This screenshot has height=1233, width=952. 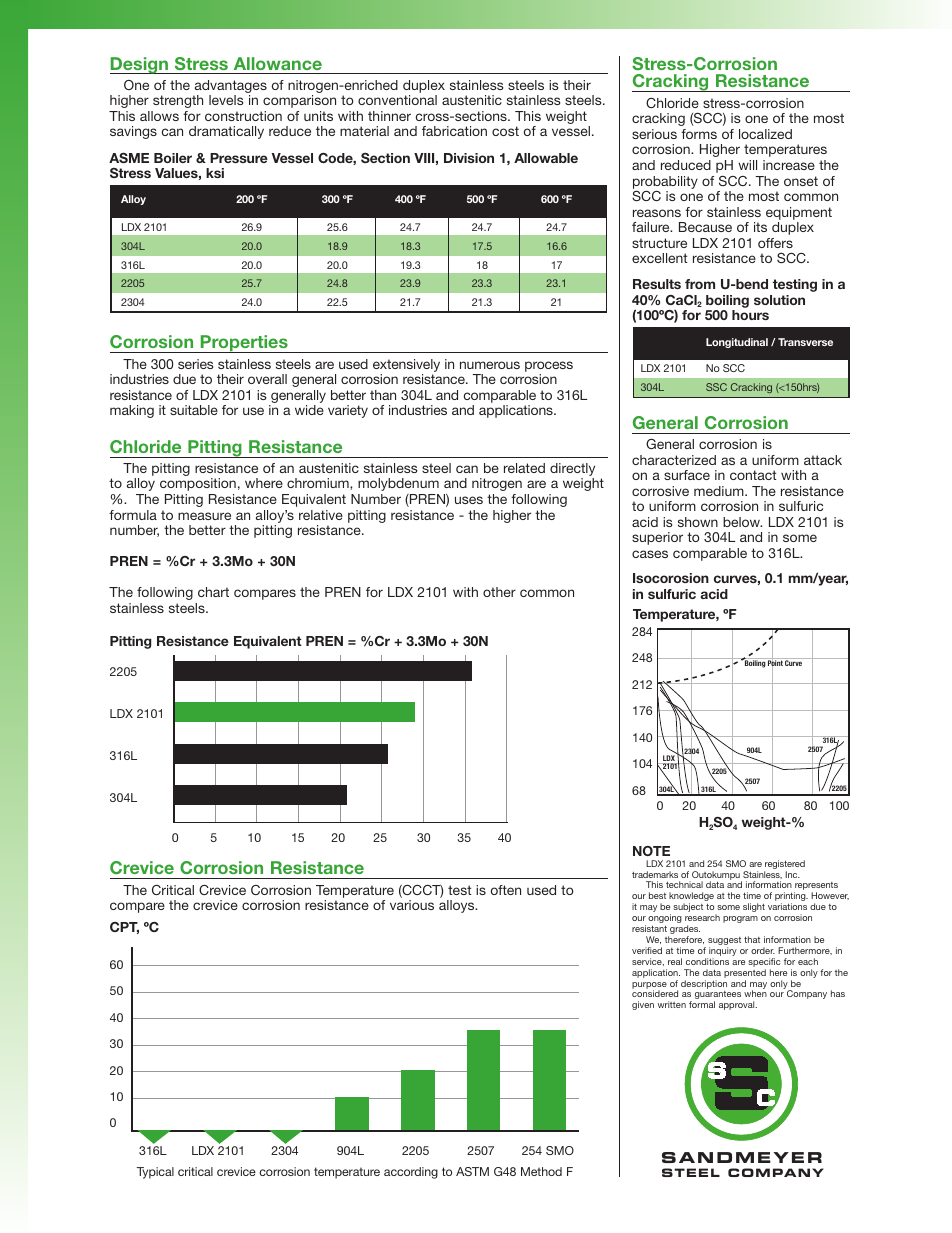 I want to click on often, so click(x=506, y=890).
